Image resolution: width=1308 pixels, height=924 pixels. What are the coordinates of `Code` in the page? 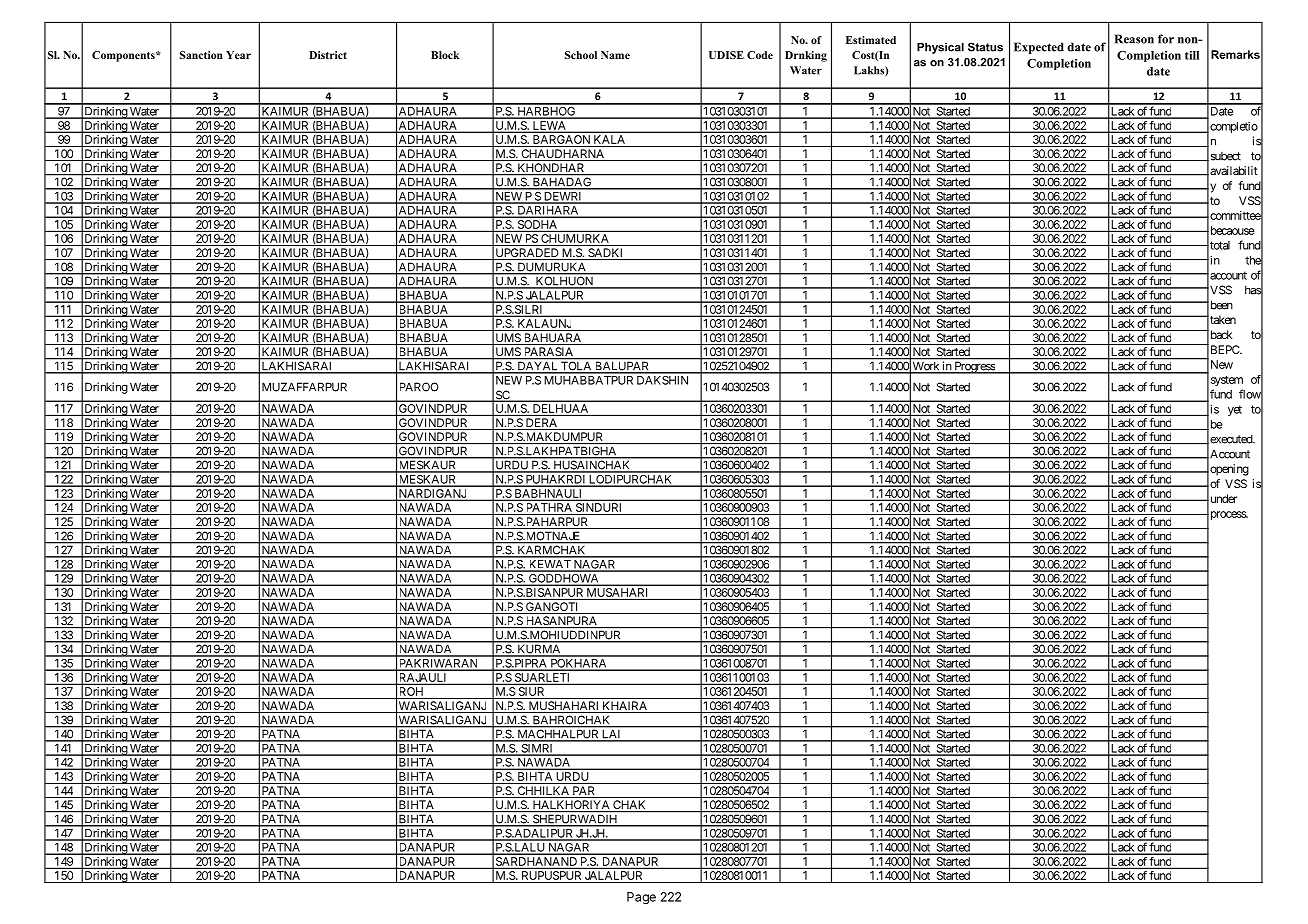 It's located at (760, 55).
